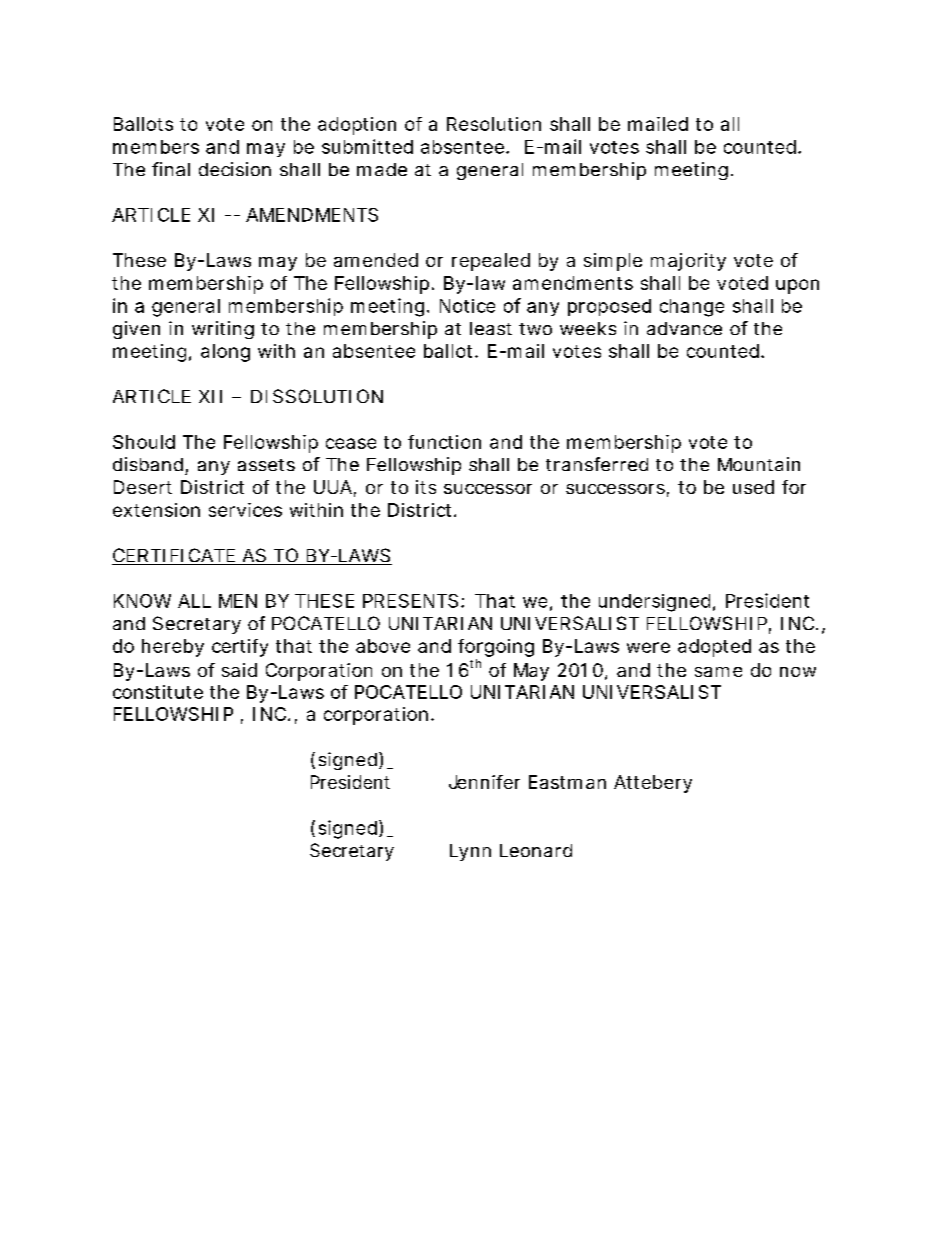 This document has height=1233, width=952. What do you see at coordinates (753, 487) in the document?
I see `used` at bounding box center [753, 487].
